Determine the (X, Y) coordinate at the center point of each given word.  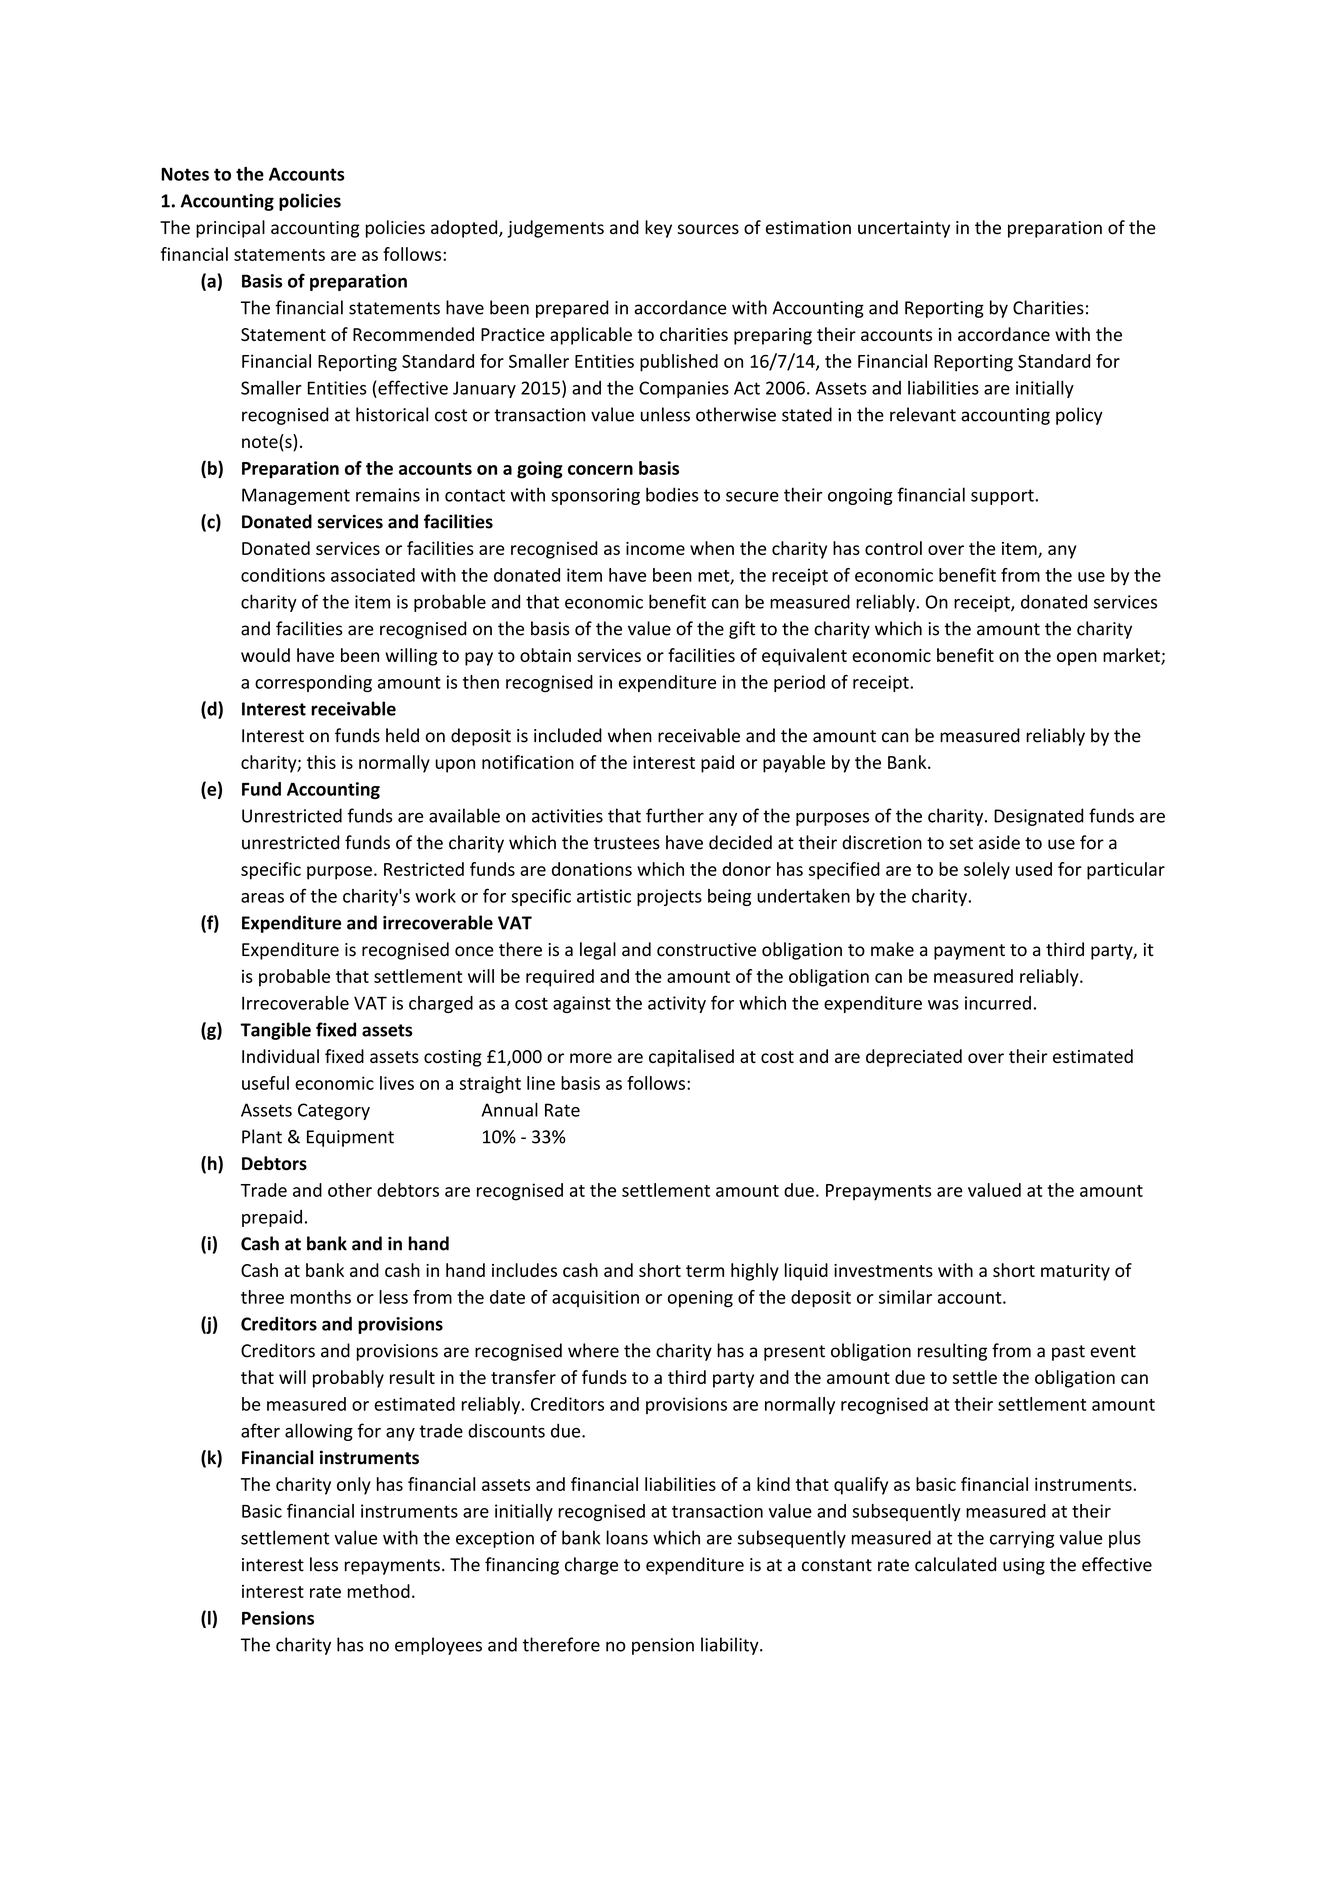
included (568, 735)
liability (730, 1646)
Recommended (413, 334)
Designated (1039, 817)
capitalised (691, 1058)
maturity (1075, 1272)
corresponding (313, 683)
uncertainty (904, 229)
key (658, 229)
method (379, 1591)
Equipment (350, 1138)
